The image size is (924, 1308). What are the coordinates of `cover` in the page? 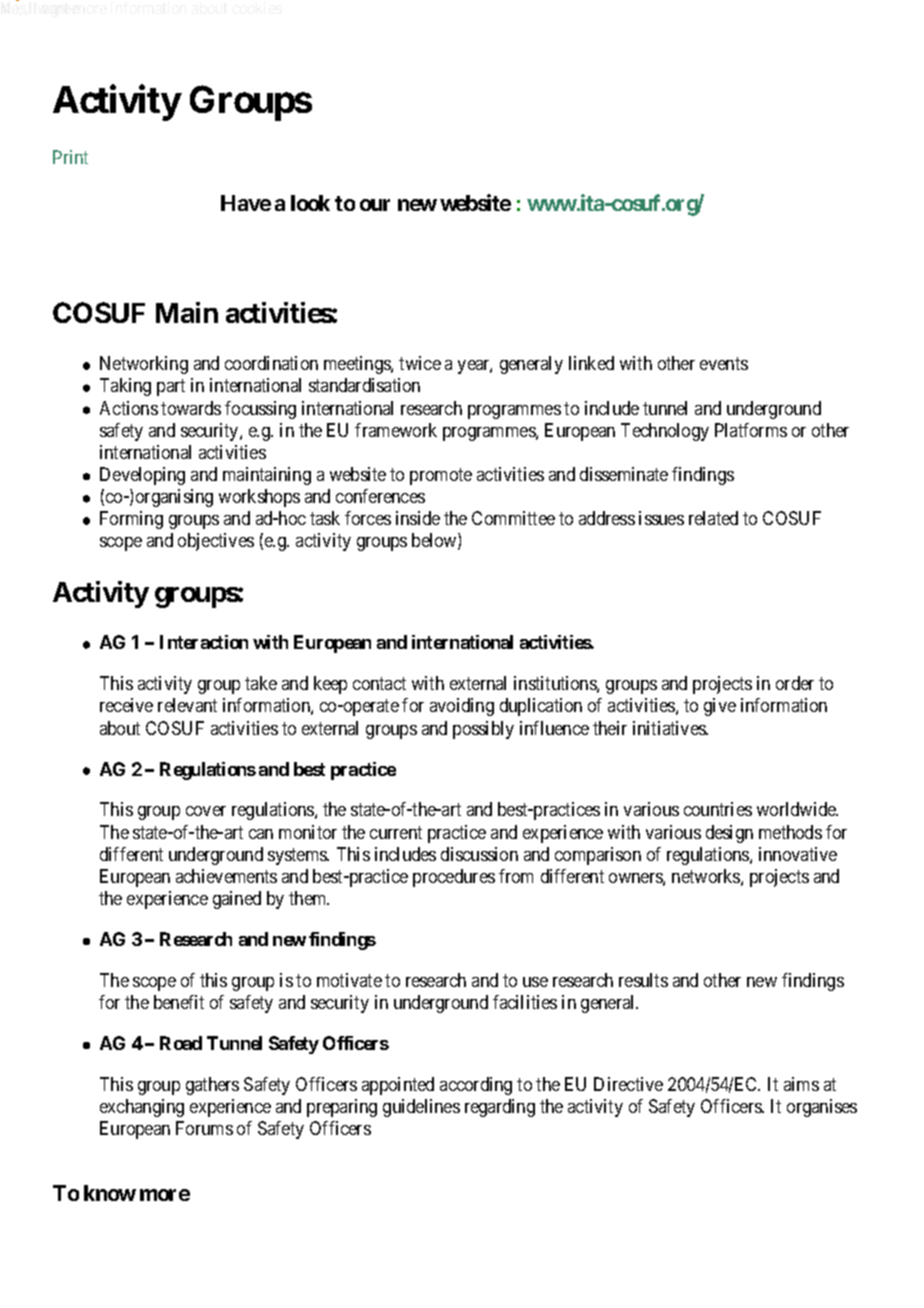 It's located at (206, 811).
